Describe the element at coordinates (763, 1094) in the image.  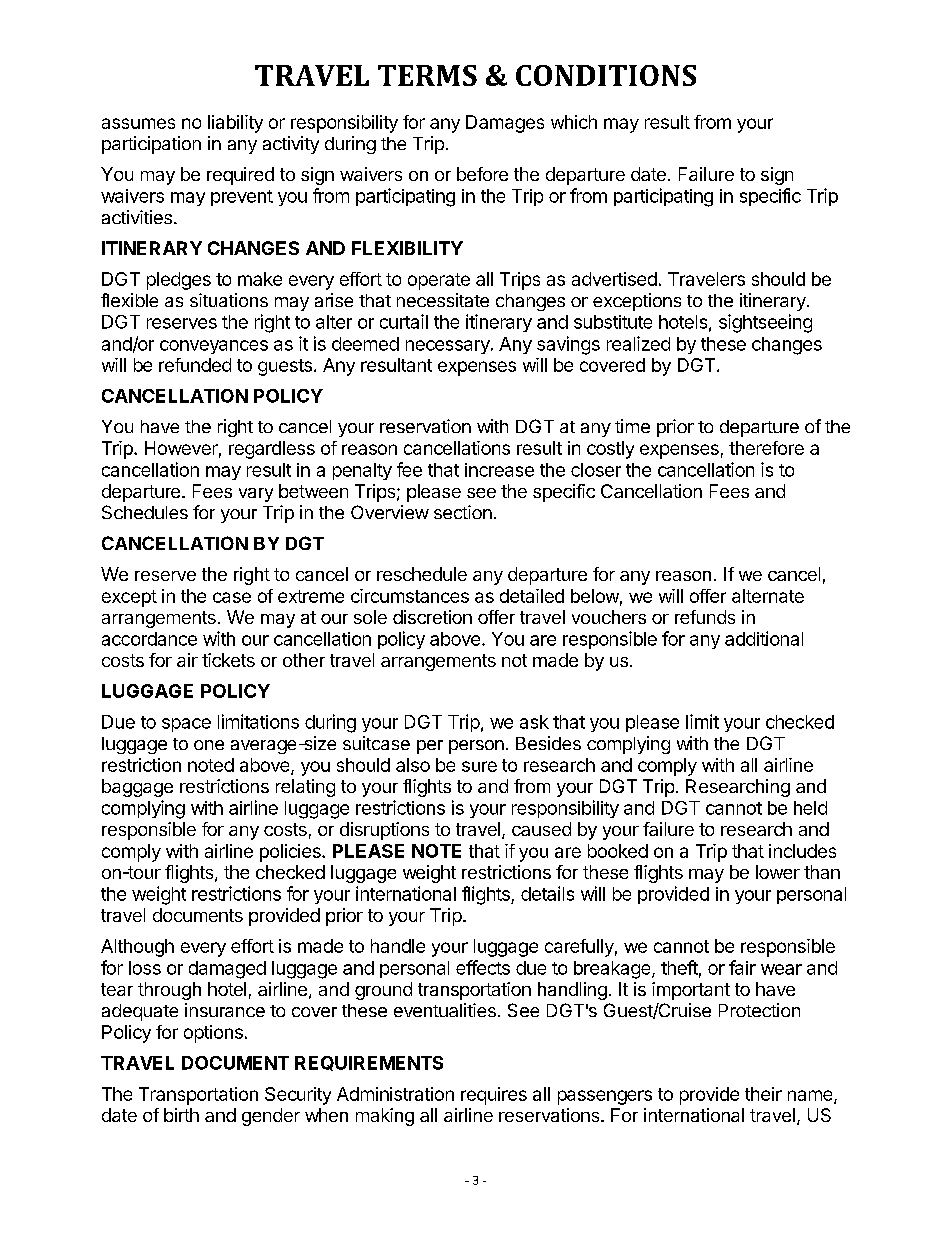
I see `their` at that location.
